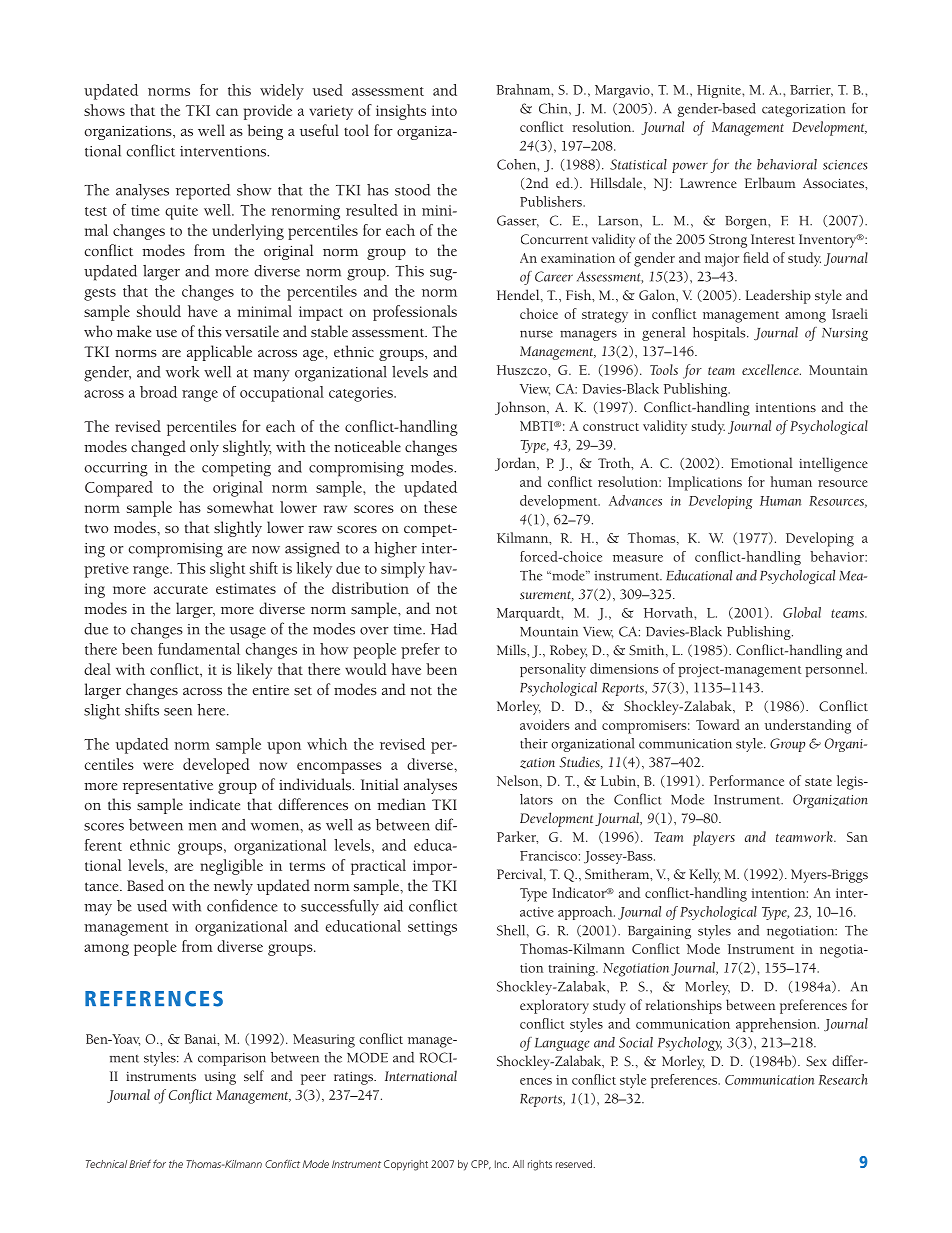 Image resolution: width=952 pixels, height=1233 pixels. What do you see at coordinates (140, 1163) in the screenshot?
I see `Brief` at bounding box center [140, 1163].
